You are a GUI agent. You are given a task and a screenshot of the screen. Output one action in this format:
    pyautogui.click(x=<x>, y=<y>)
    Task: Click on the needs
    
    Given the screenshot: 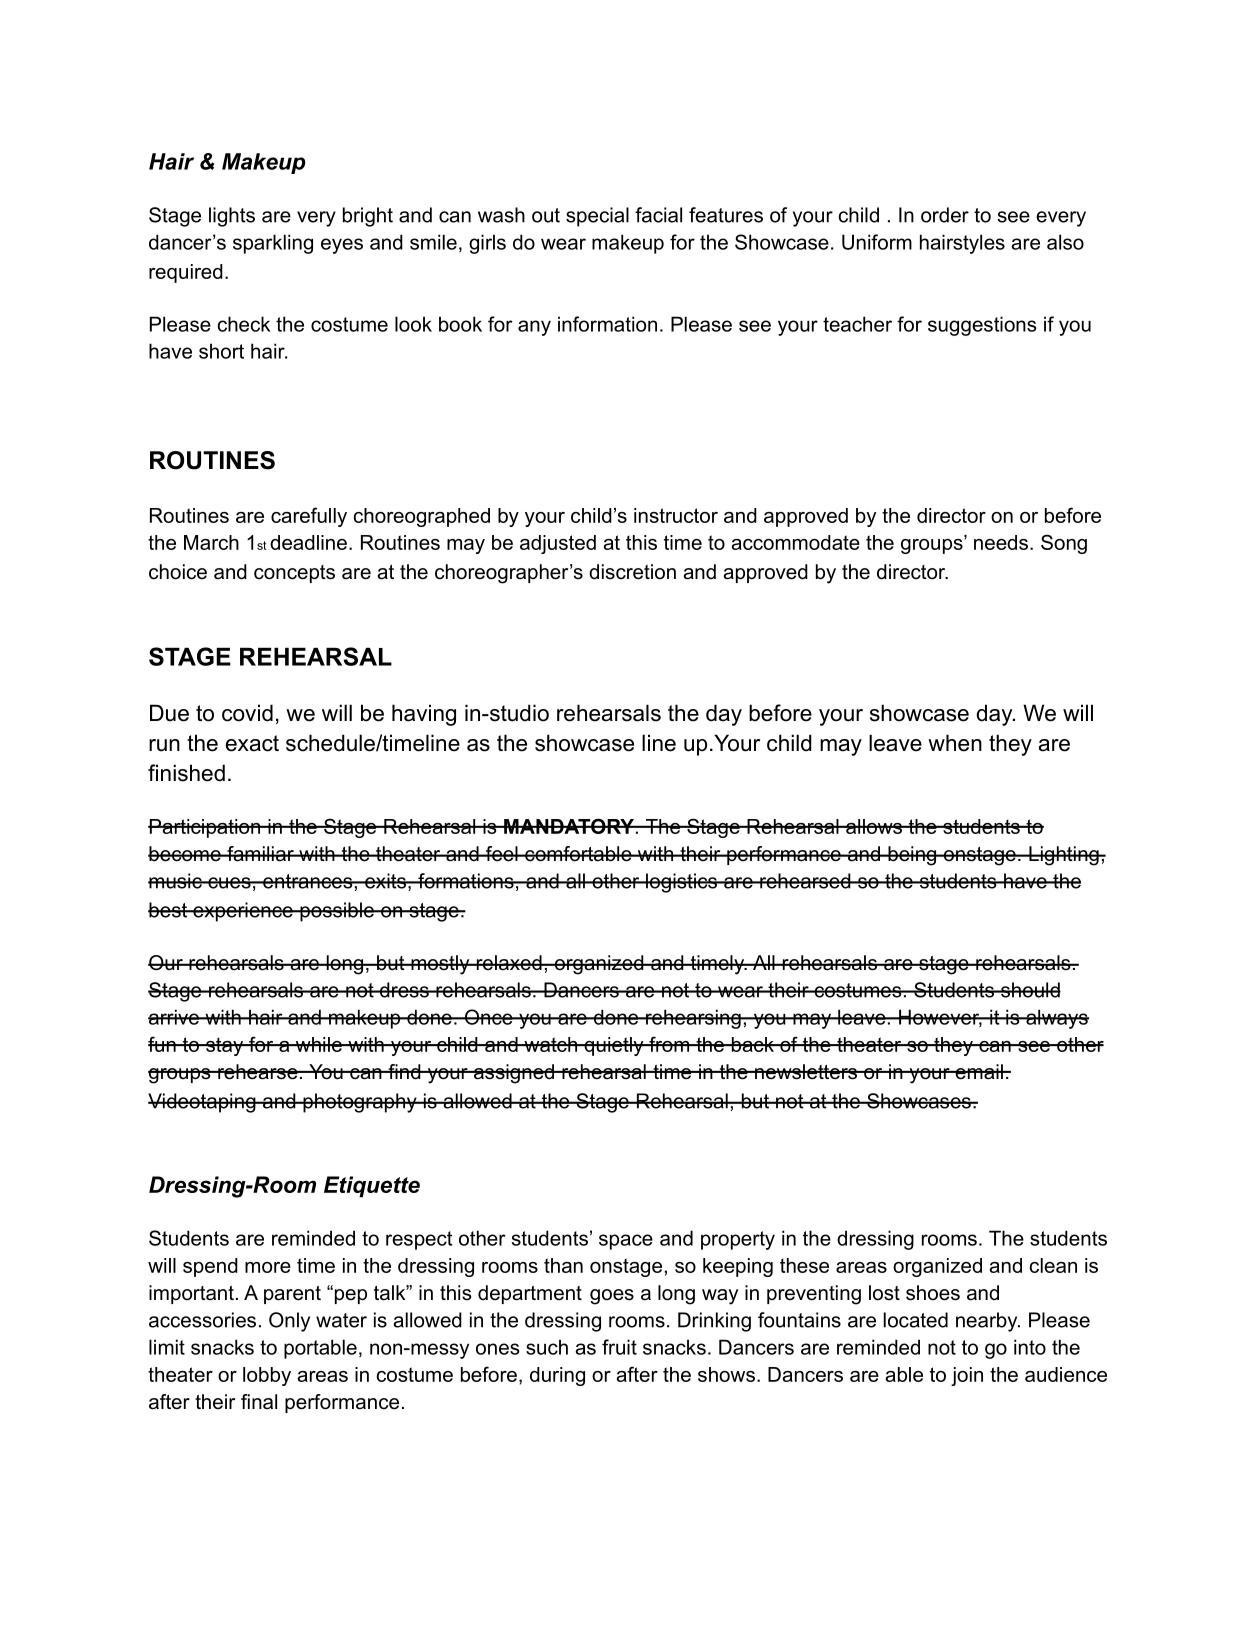 What is the action you would take?
    pyautogui.click(x=1001, y=542)
